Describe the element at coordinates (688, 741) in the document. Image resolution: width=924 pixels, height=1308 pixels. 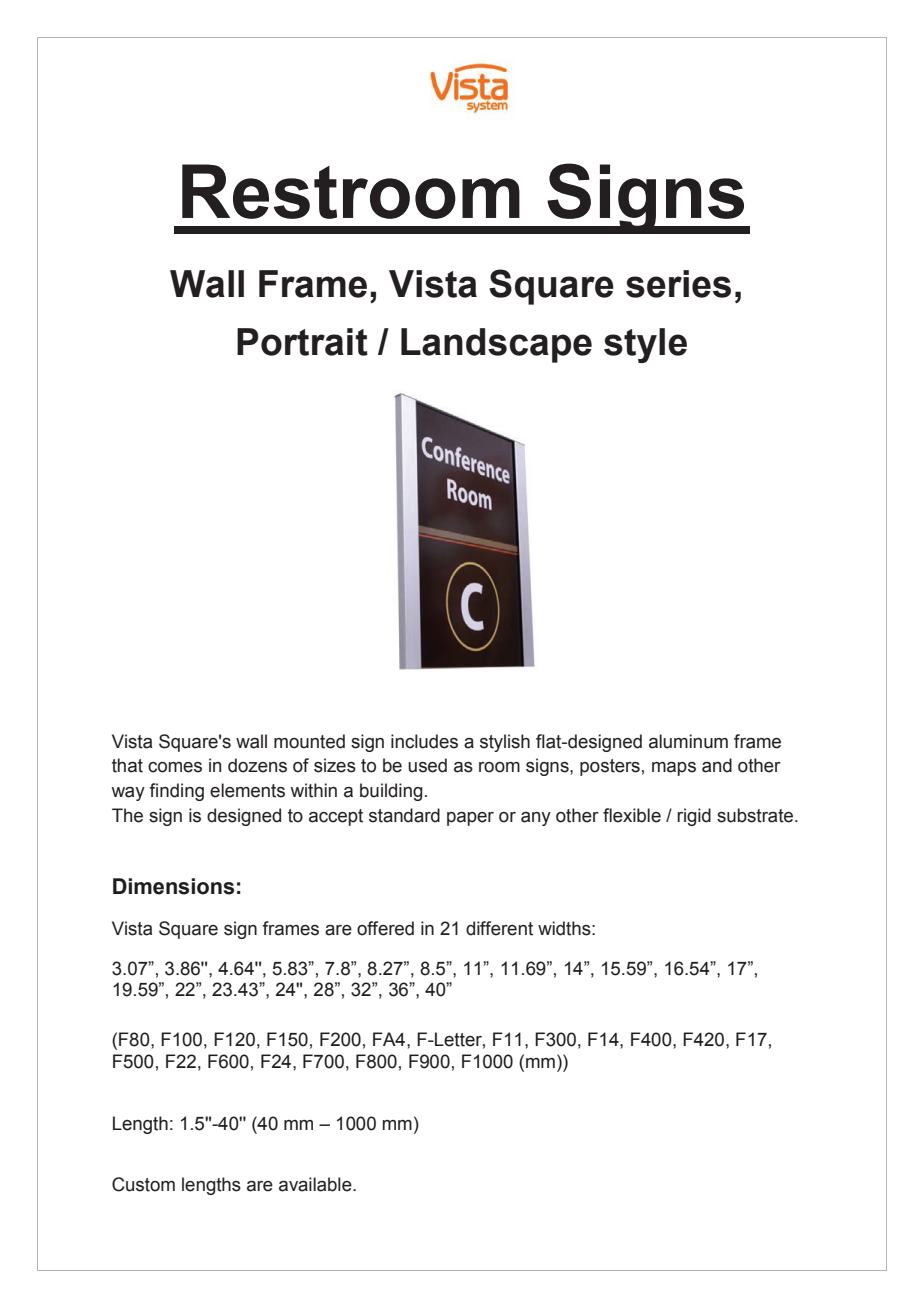
I see `aluminum` at that location.
